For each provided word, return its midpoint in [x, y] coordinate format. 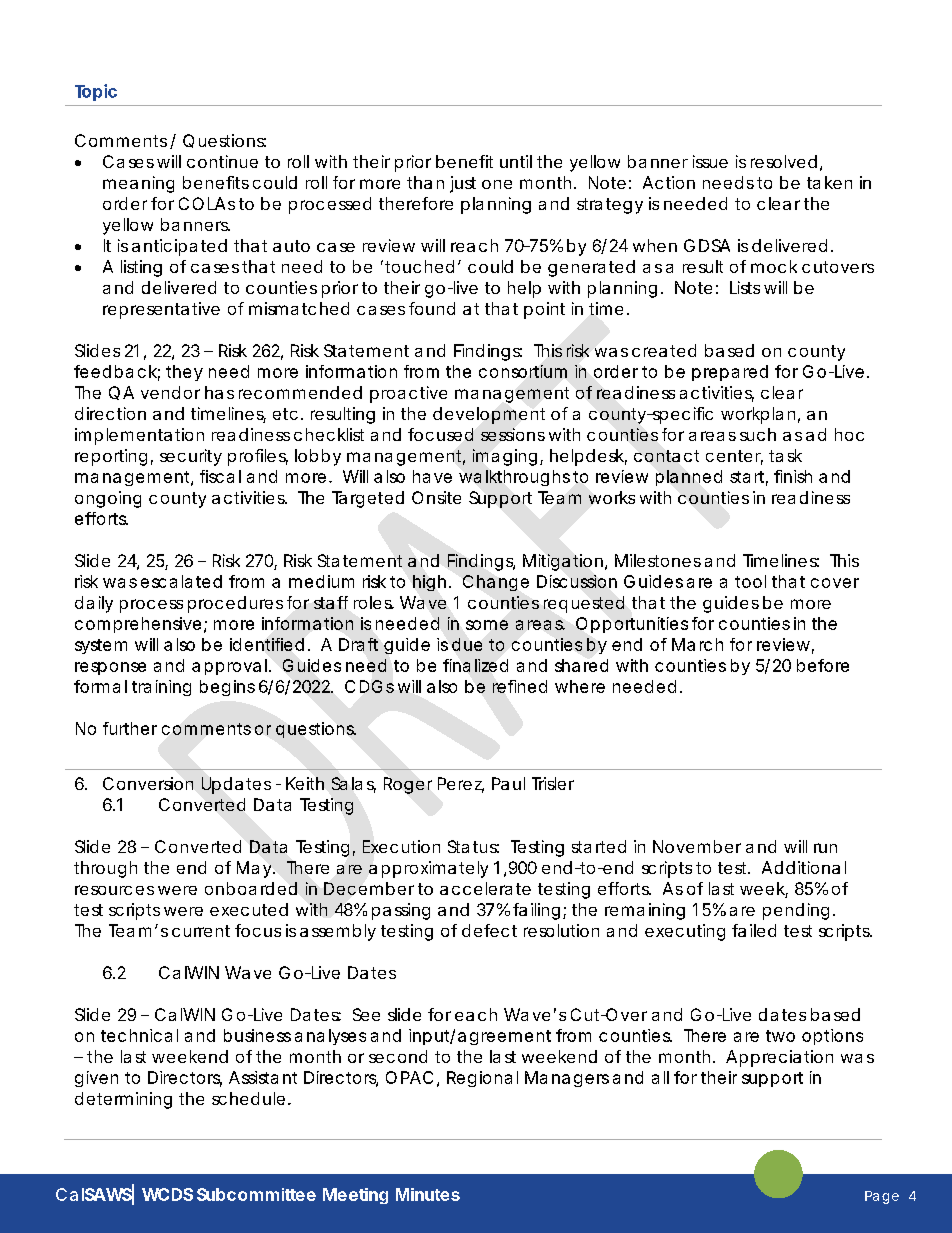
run [825, 848]
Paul [508, 783]
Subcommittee [256, 1194]
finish [793, 476]
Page [882, 1197]
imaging [505, 457]
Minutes [428, 1194]
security [191, 457]
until [516, 161]
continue [222, 161]
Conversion [148, 783]
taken [829, 182]
